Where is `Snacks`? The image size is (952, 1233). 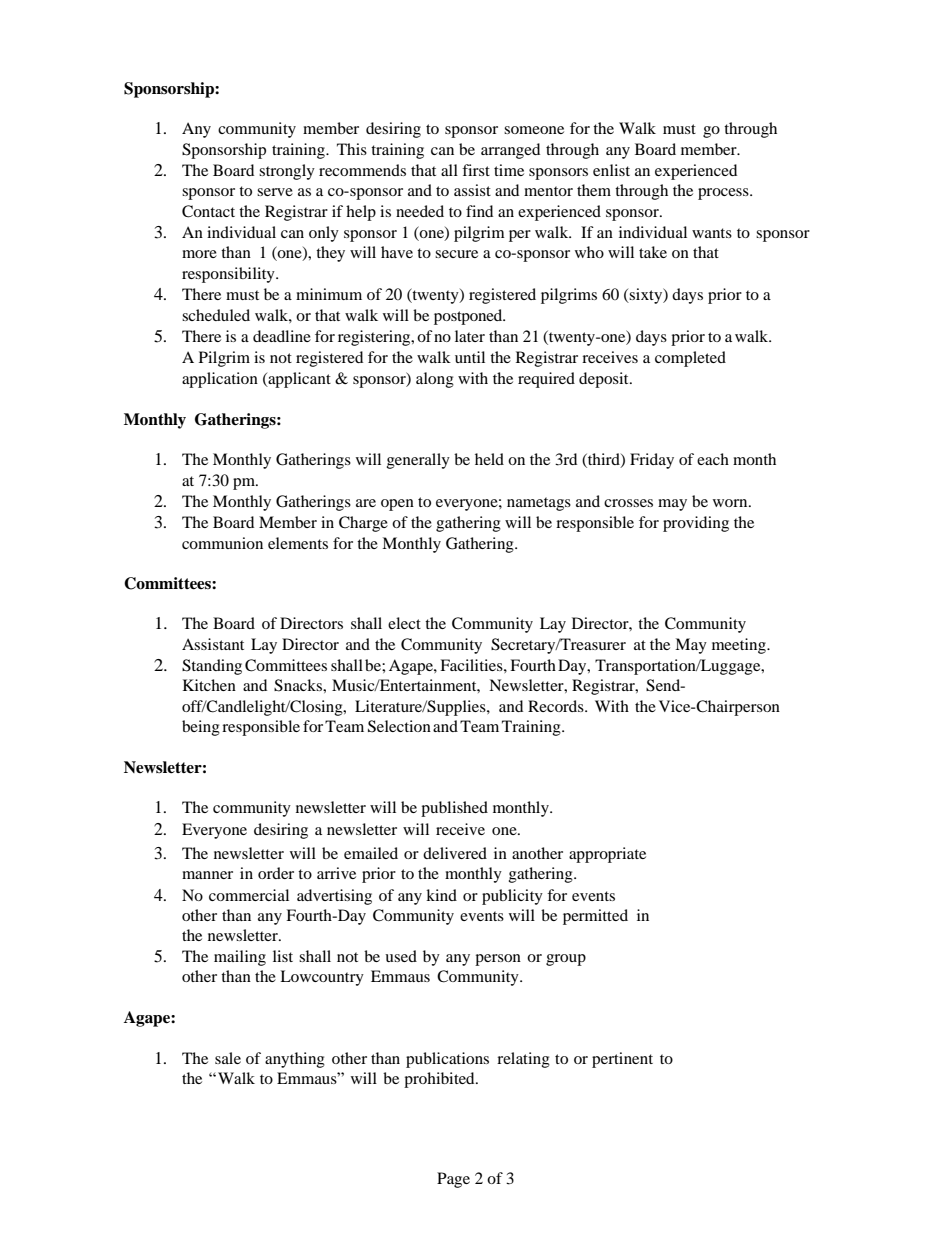
Snacks is located at coordinates (299, 685).
